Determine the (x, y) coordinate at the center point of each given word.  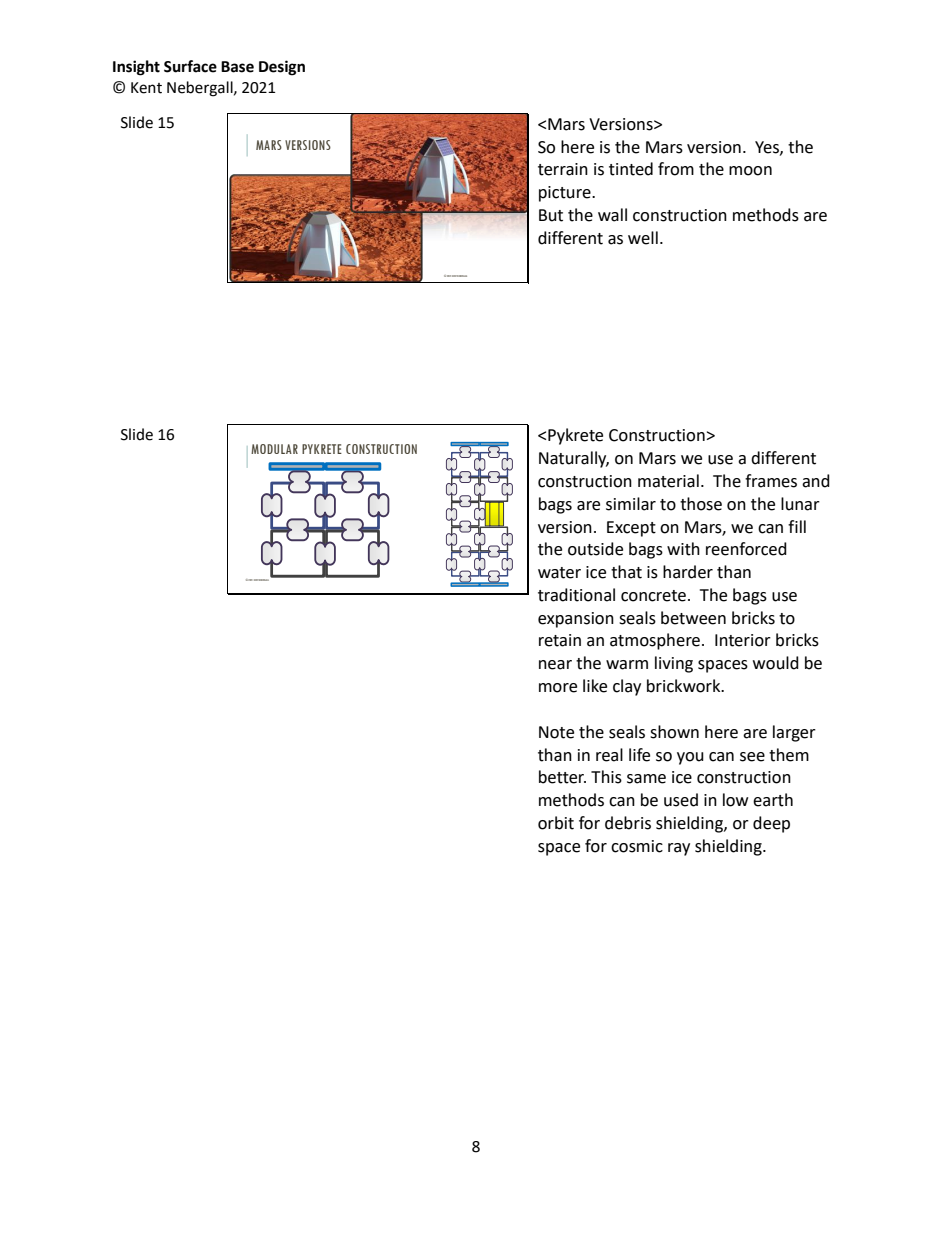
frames (771, 481)
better (562, 777)
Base (237, 67)
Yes (768, 148)
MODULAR (274, 449)
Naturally (574, 459)
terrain (563, 169)
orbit (556, 823)
